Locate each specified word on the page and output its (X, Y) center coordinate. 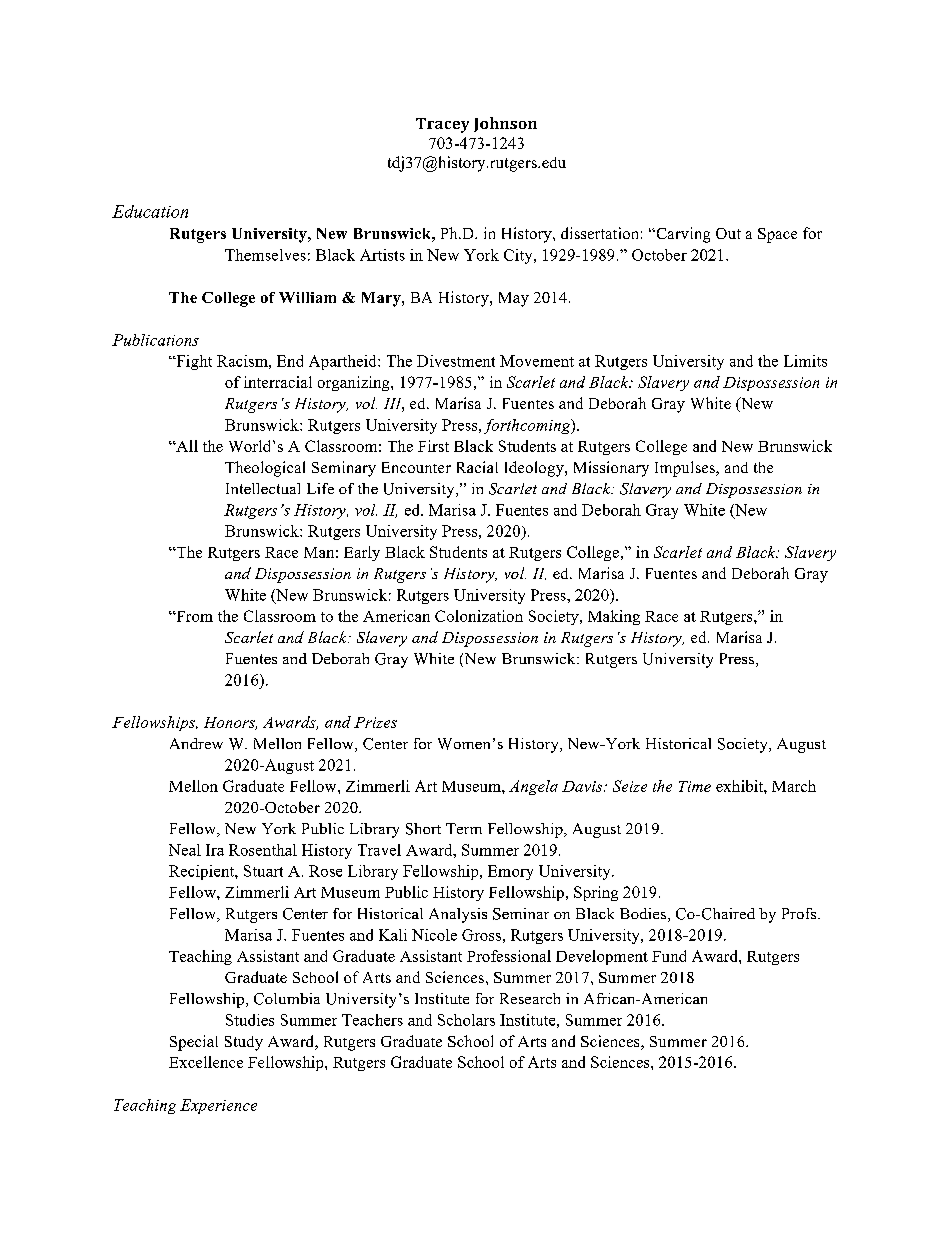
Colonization (479, 616)
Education (150, 211)
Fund (669, 956)
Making (614, 617)
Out (728, 233)
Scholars (466, 1020)
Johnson (505, 124)
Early (362, 553)
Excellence (206, 1062)
